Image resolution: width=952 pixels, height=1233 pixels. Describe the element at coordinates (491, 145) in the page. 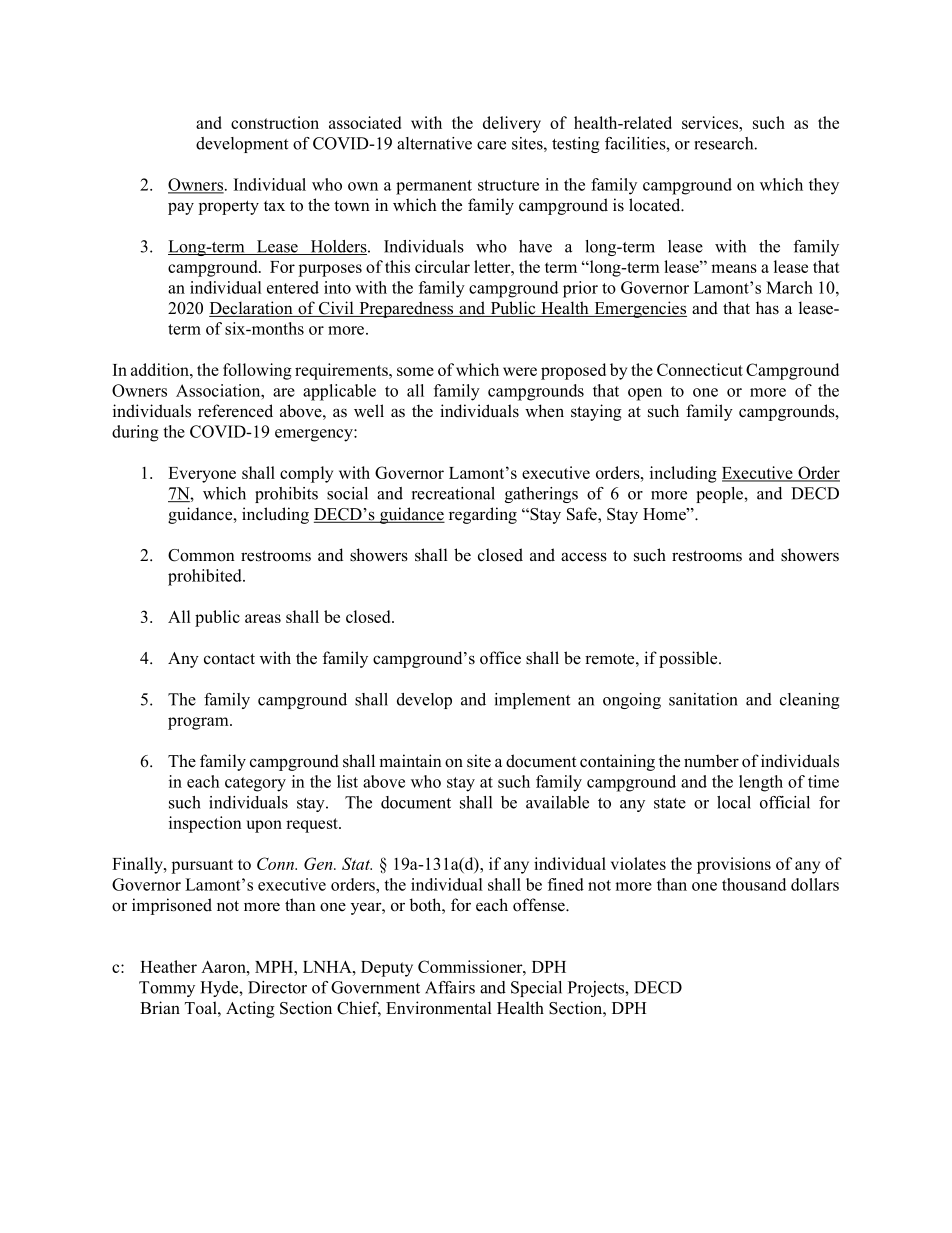

I see `care` at that location.
